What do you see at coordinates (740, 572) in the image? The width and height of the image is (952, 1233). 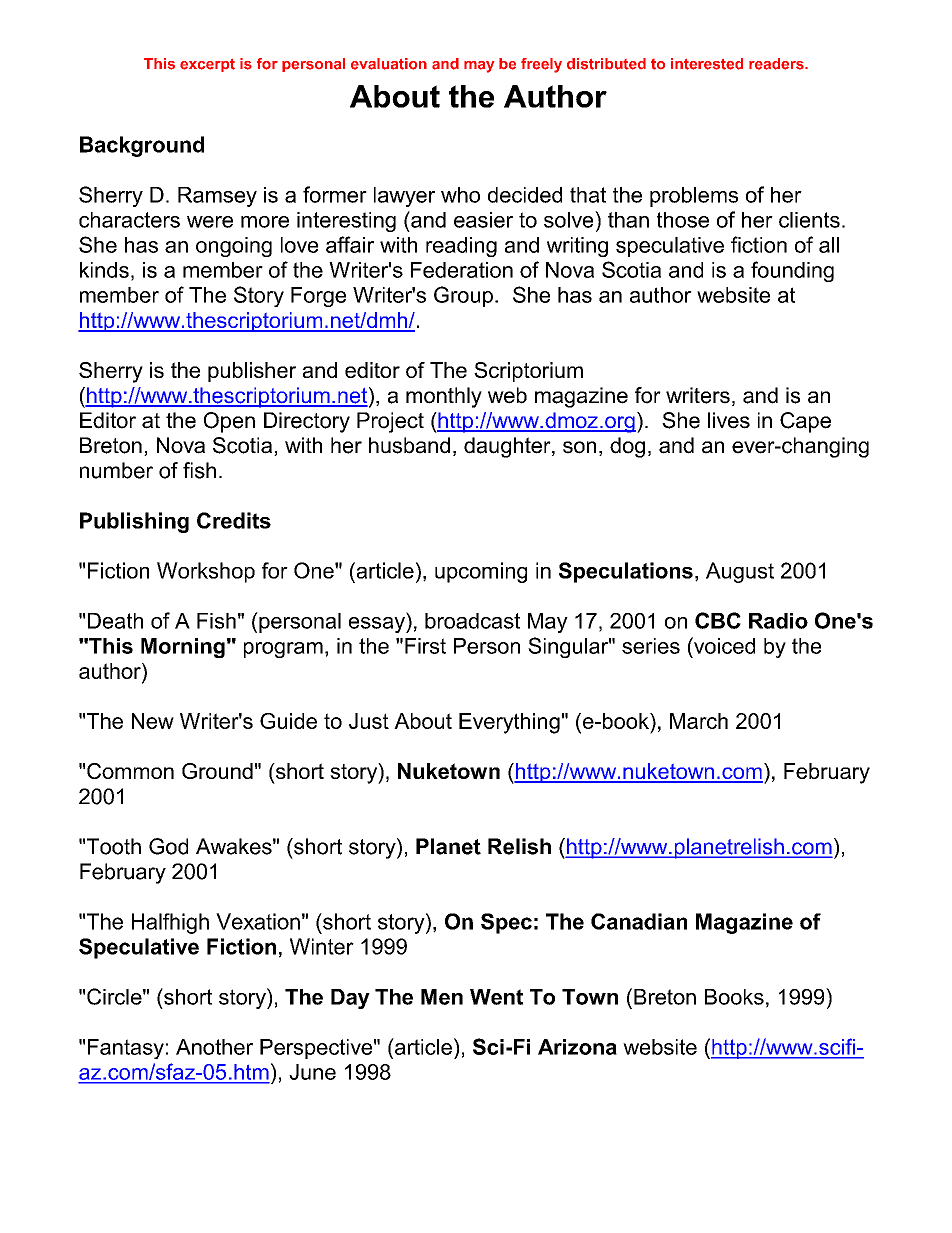 I see `August` at bounding box center [740, 572].
